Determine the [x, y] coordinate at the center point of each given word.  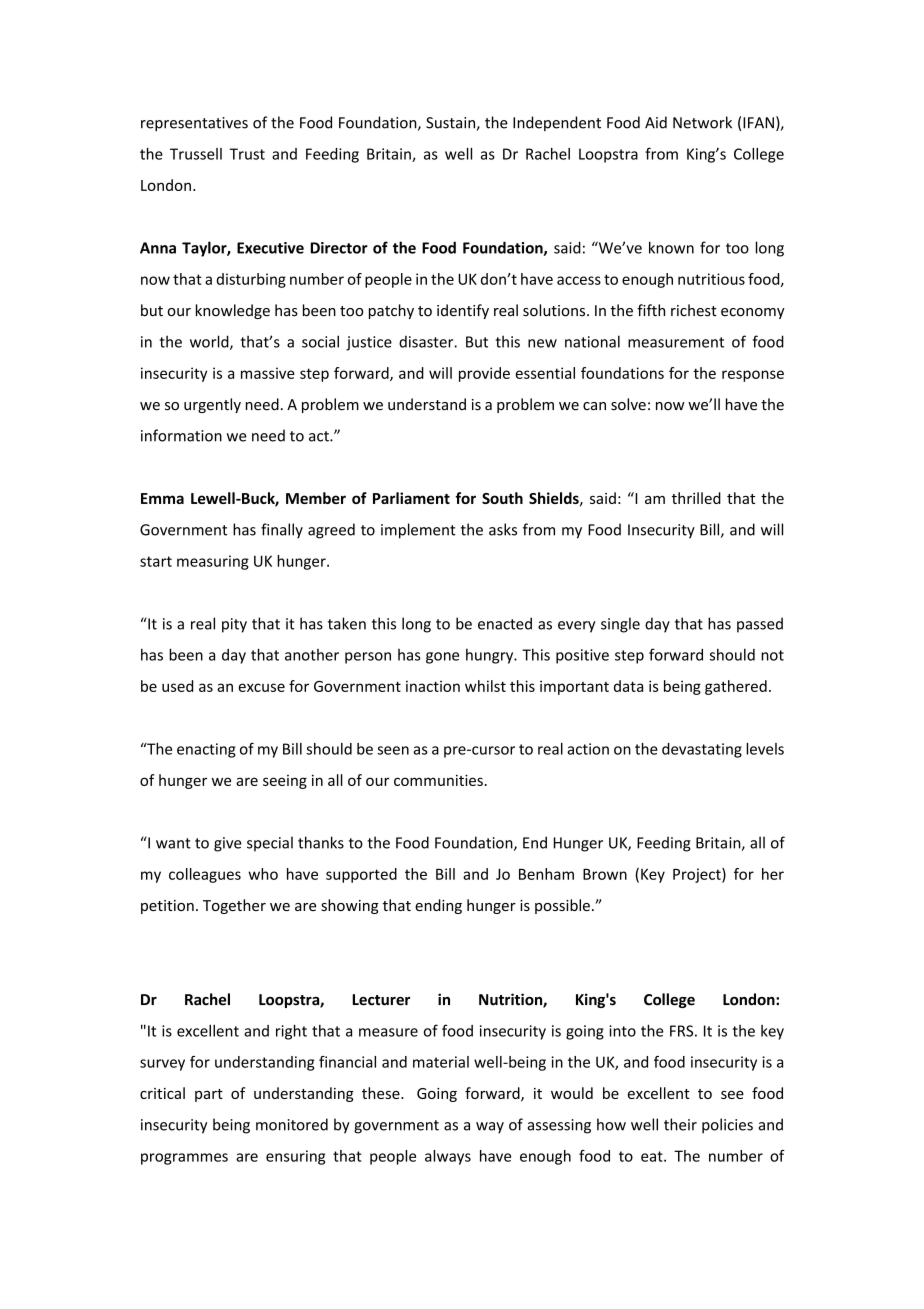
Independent [557, 123]
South [502, 498]
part [209, 1095]
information [181, 435]
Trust [247, 154]
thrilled [696, 498]
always [448, 1157]
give [228, 844]
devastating [702, 750]
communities [438, 780]
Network [702, 122]
